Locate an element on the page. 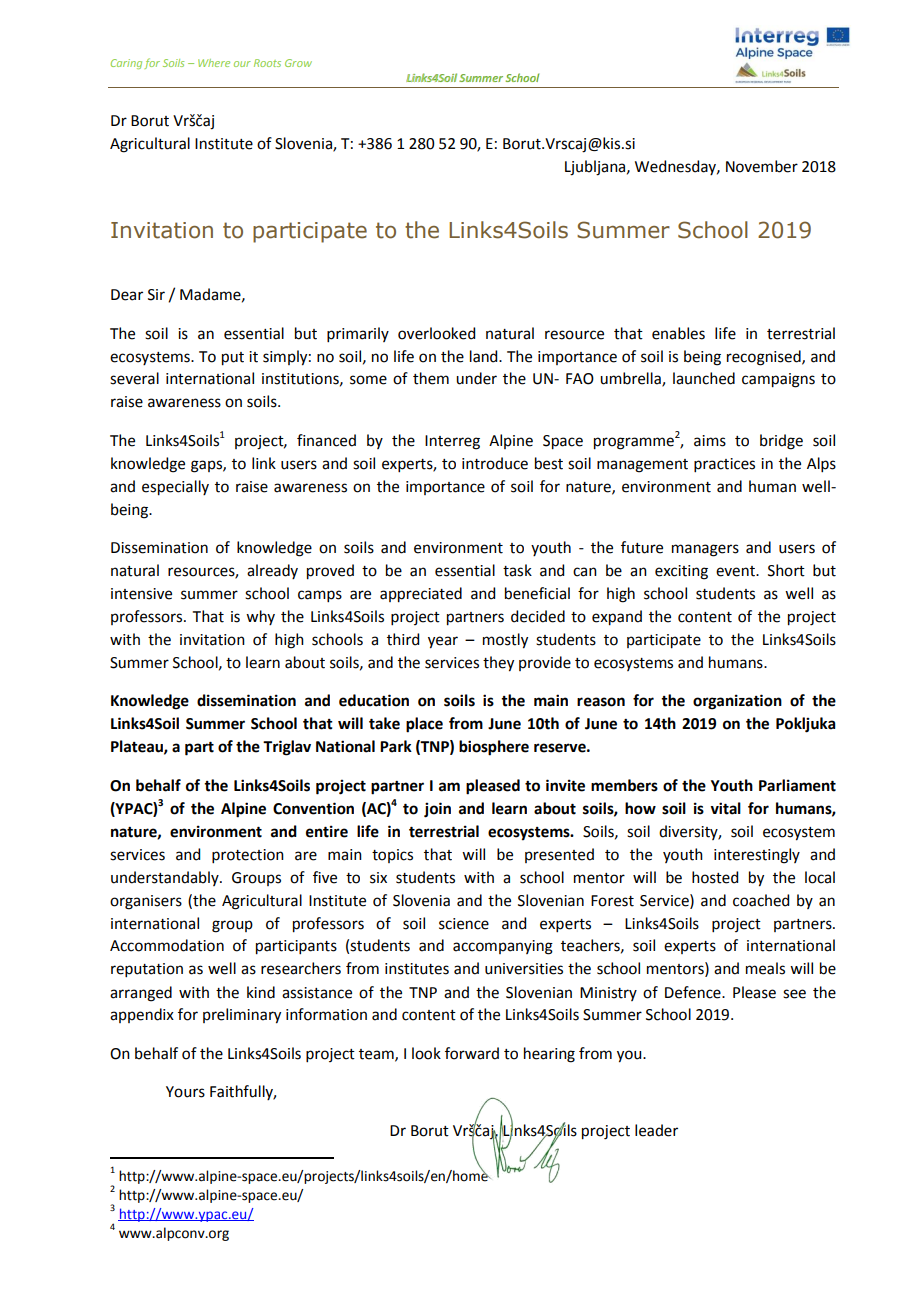 The height and width of the document is (1308, 924). Yours is located at coordinates (185, 1092).
